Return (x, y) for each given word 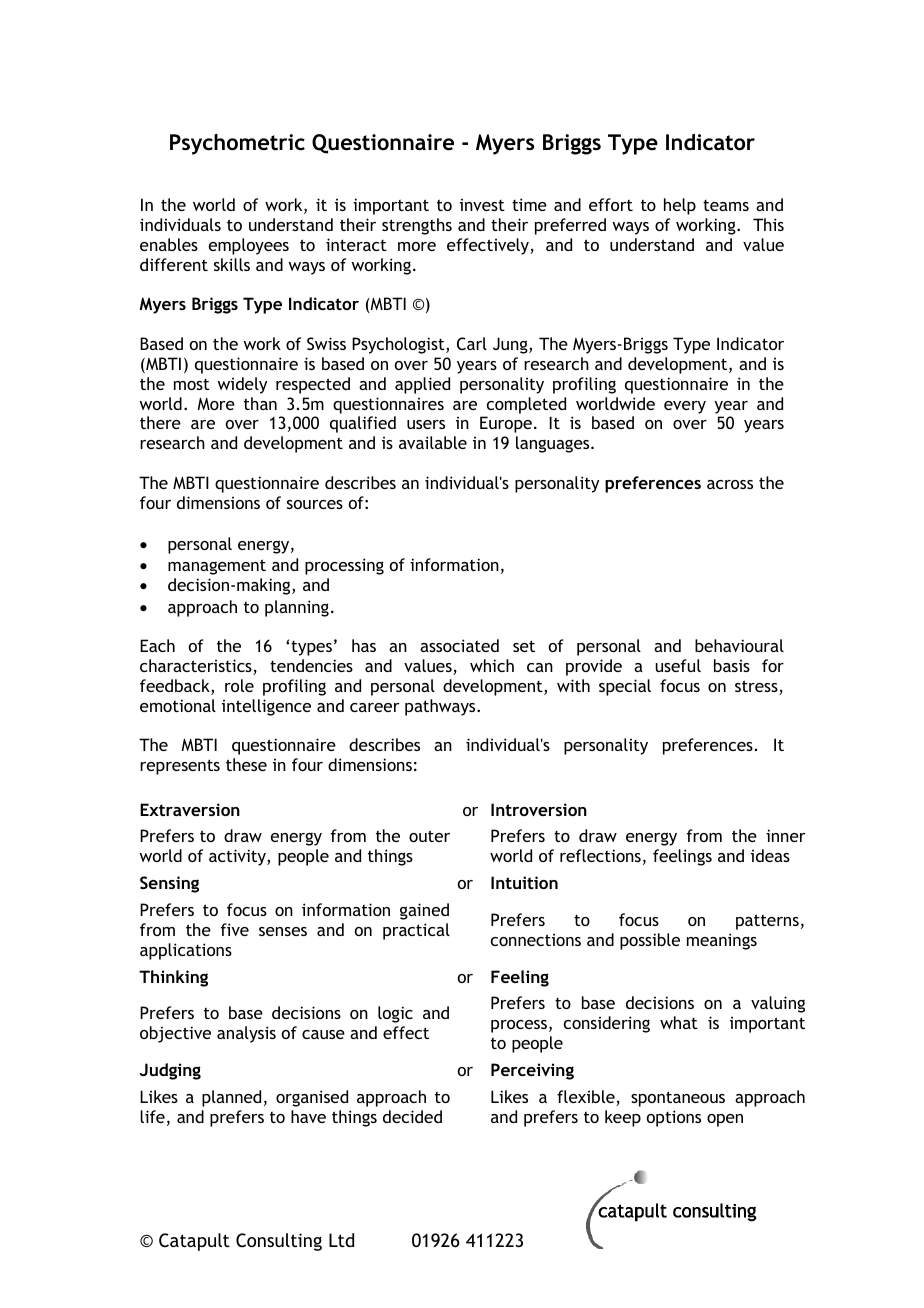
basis (732, 665)
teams (726, 205)
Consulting (279, 1242)
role (239, 685)
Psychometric (237, 144)
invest (482, 205)
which (492, 665)
